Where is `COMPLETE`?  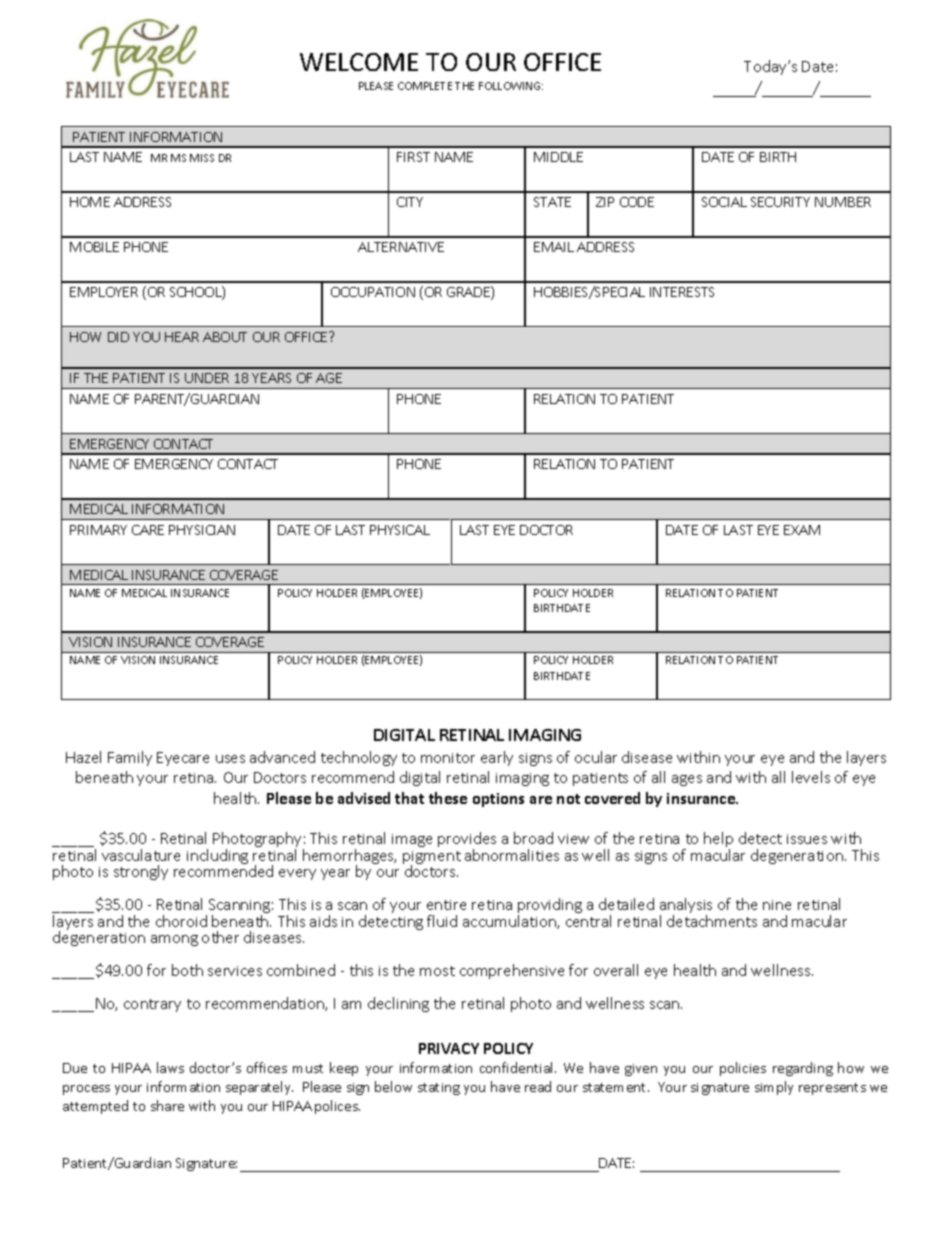
COMPLETE is located at coordinates (425, 86).
